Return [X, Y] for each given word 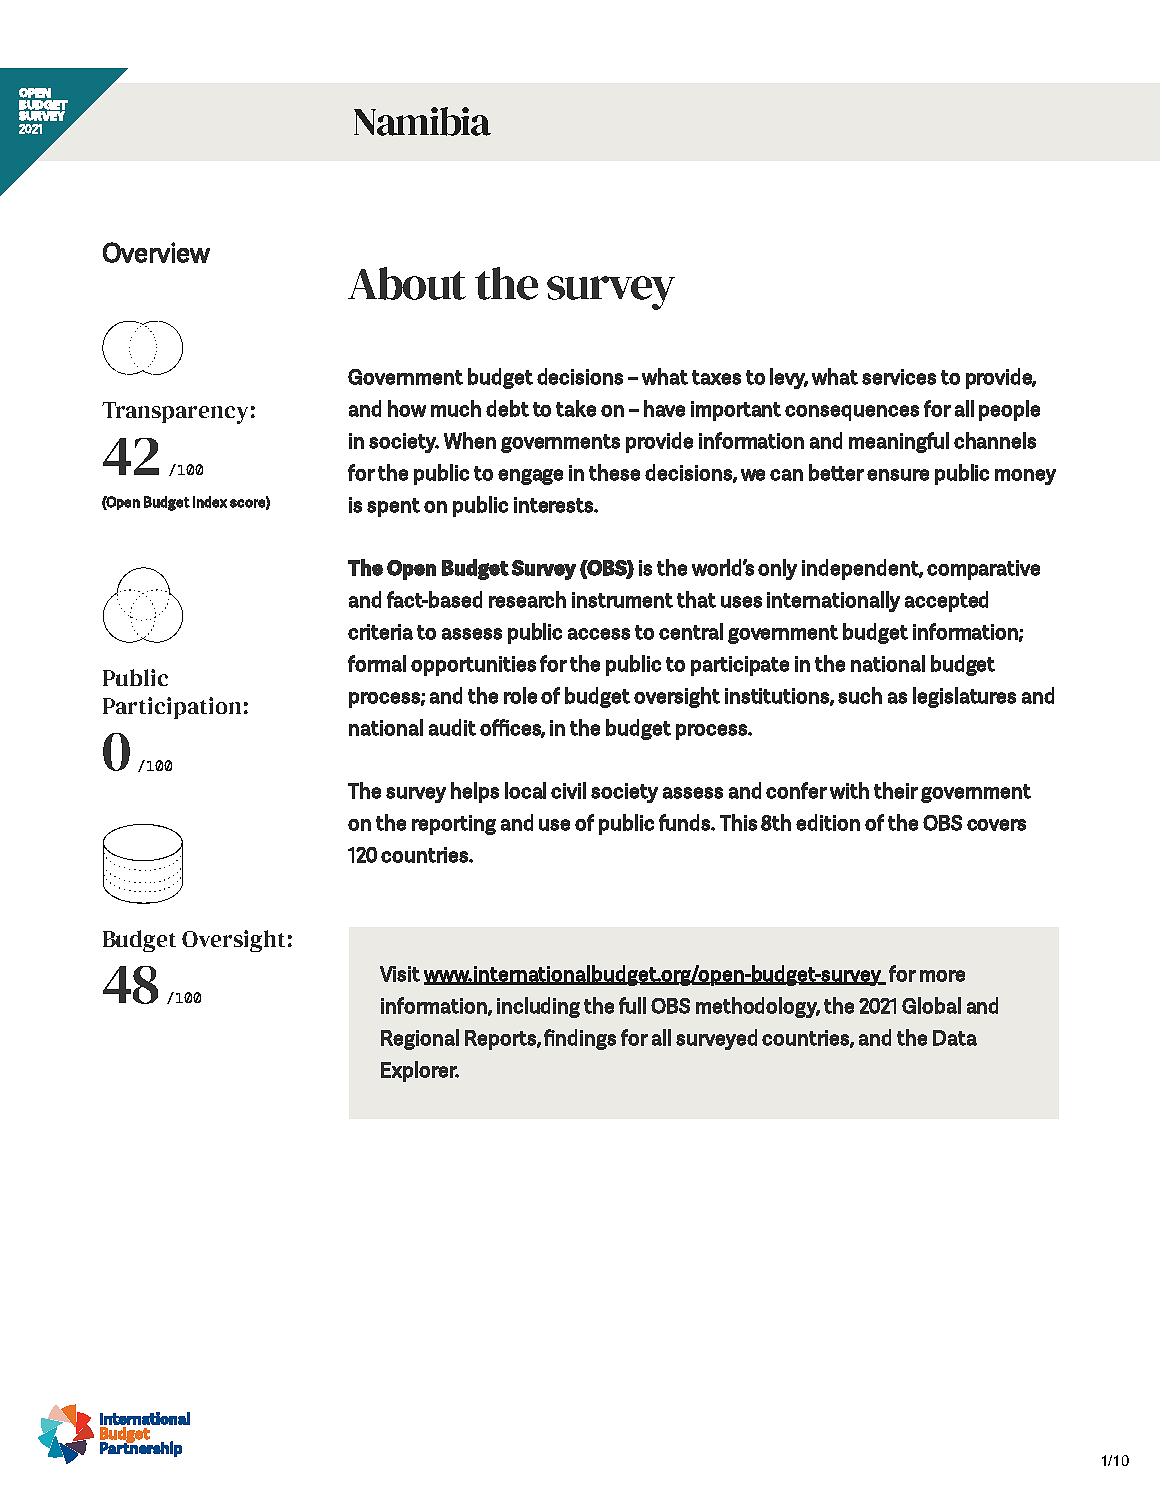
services [899, 377]
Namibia [422, 121]
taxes [716, 377]
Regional [420, 1039]
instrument [622, 600]
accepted [946, 601]
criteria [380, 632]
